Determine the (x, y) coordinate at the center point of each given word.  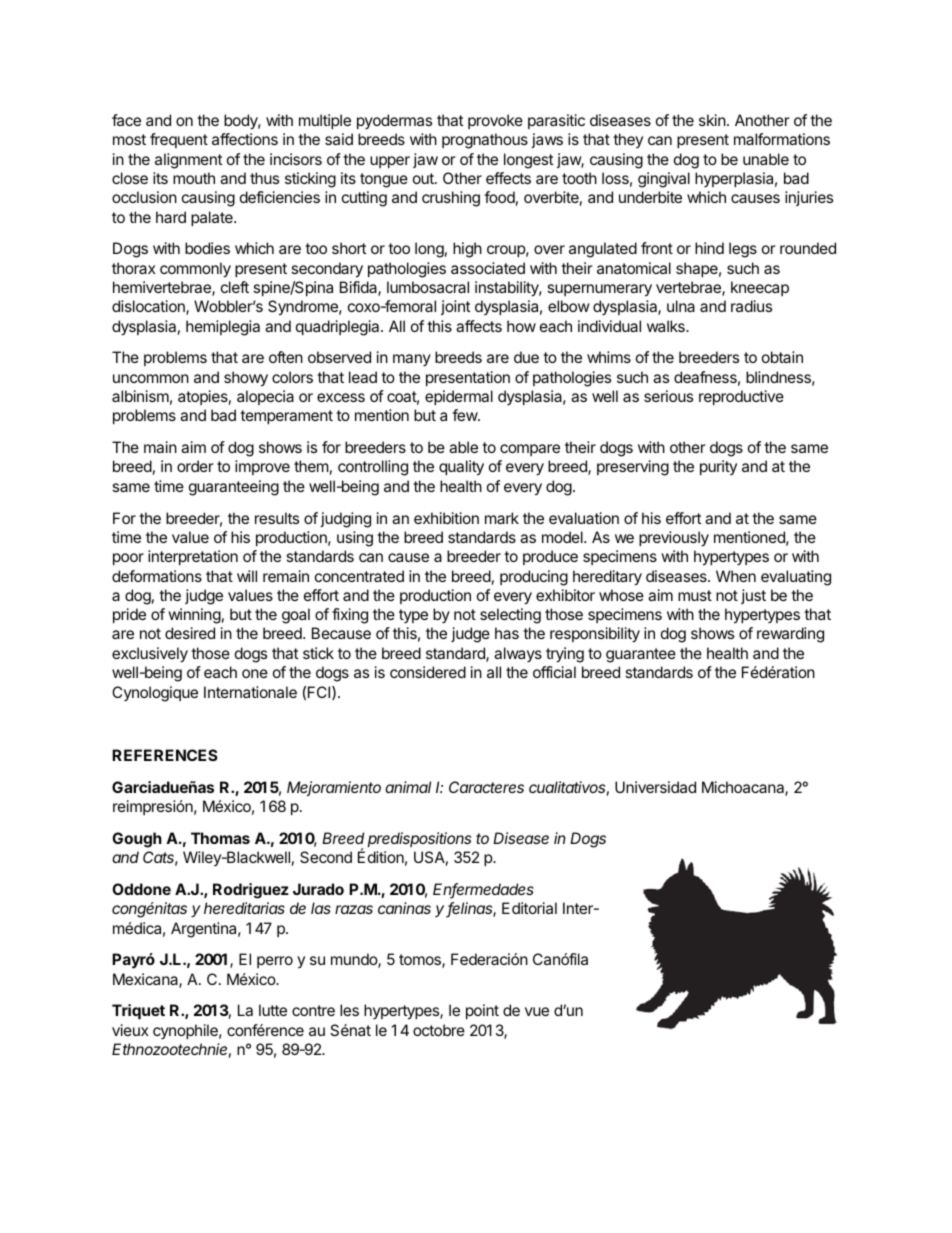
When (736, 576)
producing (534, 578)
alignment (188, 161)
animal (408, 787)
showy (246, 379)
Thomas (220, 838)
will (247, 576)
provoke (495, 121)
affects (479, 326)
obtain (782, 357)
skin (712, 120)
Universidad (655, 787)
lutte (273, 1010)
